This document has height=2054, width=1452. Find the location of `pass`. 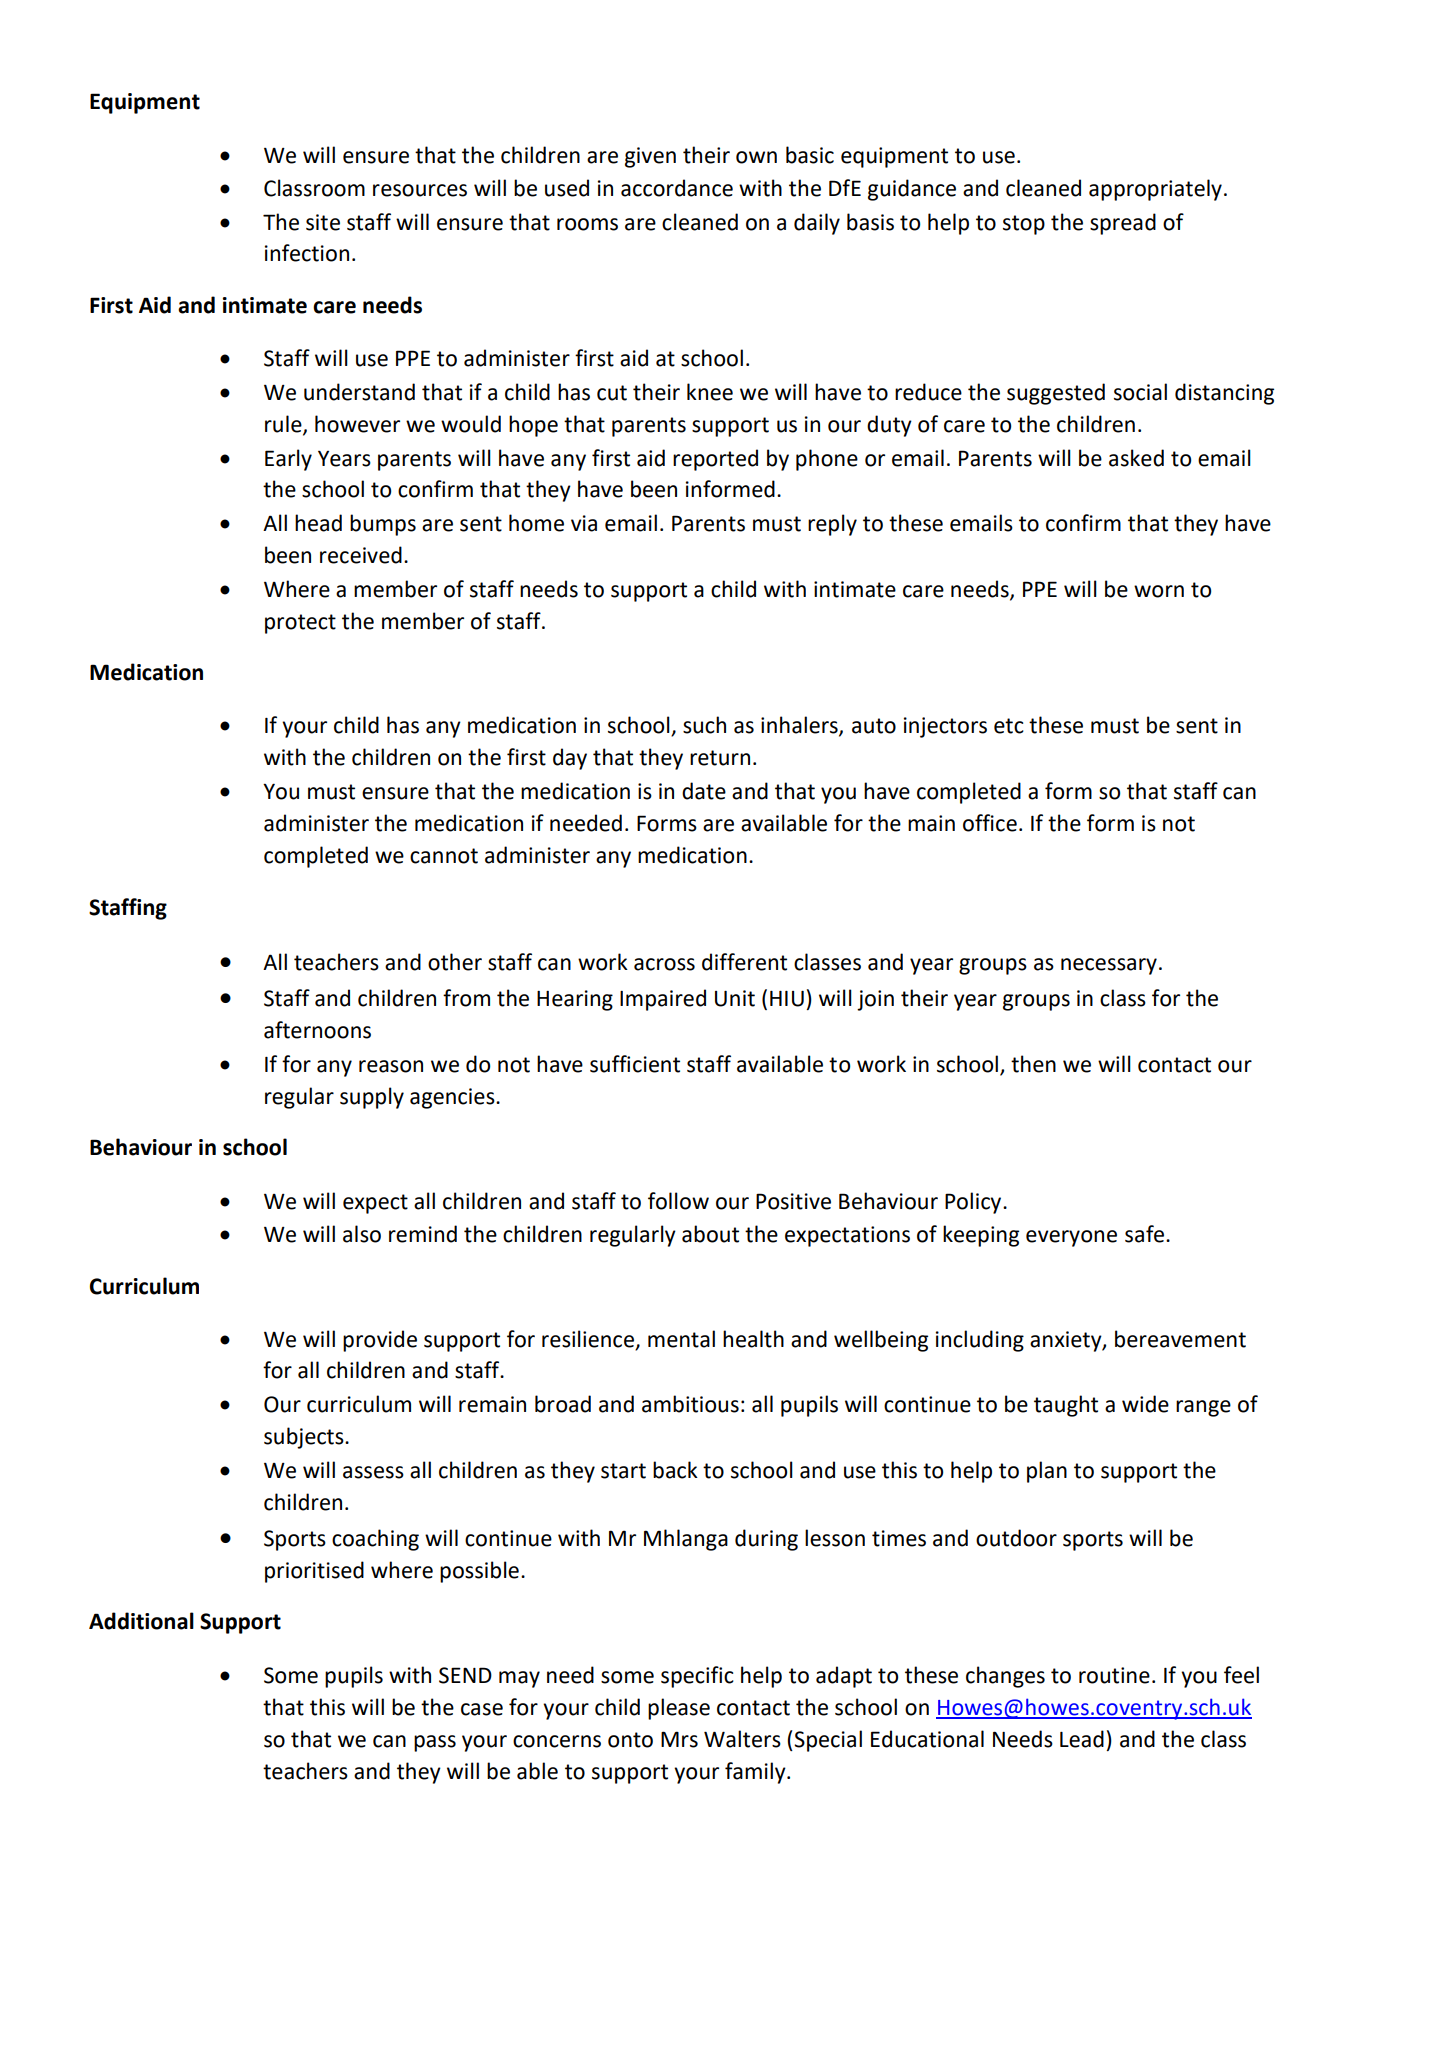

pass is located at coordinates (435, 1743).
